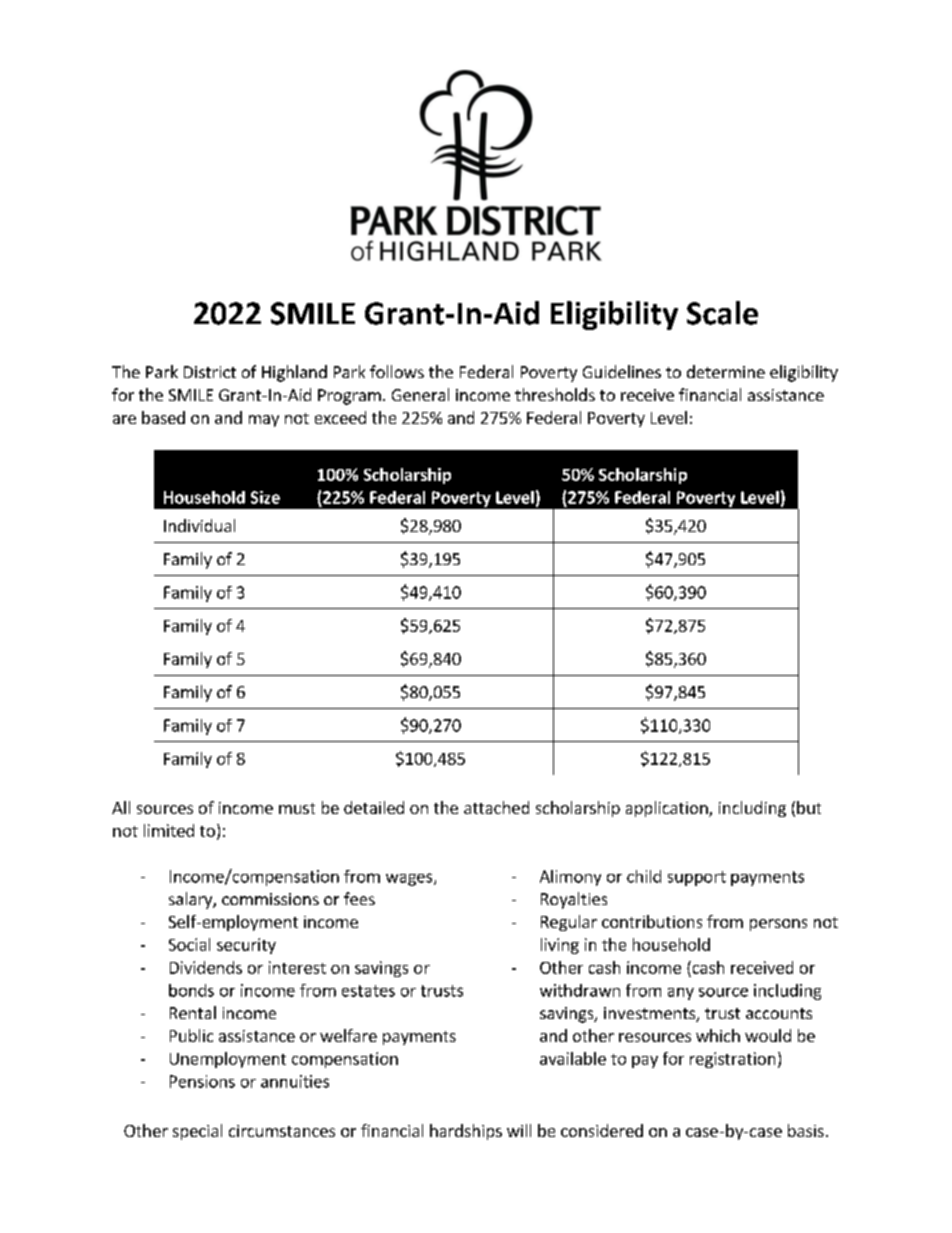 The width and height of the page is (952, 1233). I want to click on District, so click(210, 372).
